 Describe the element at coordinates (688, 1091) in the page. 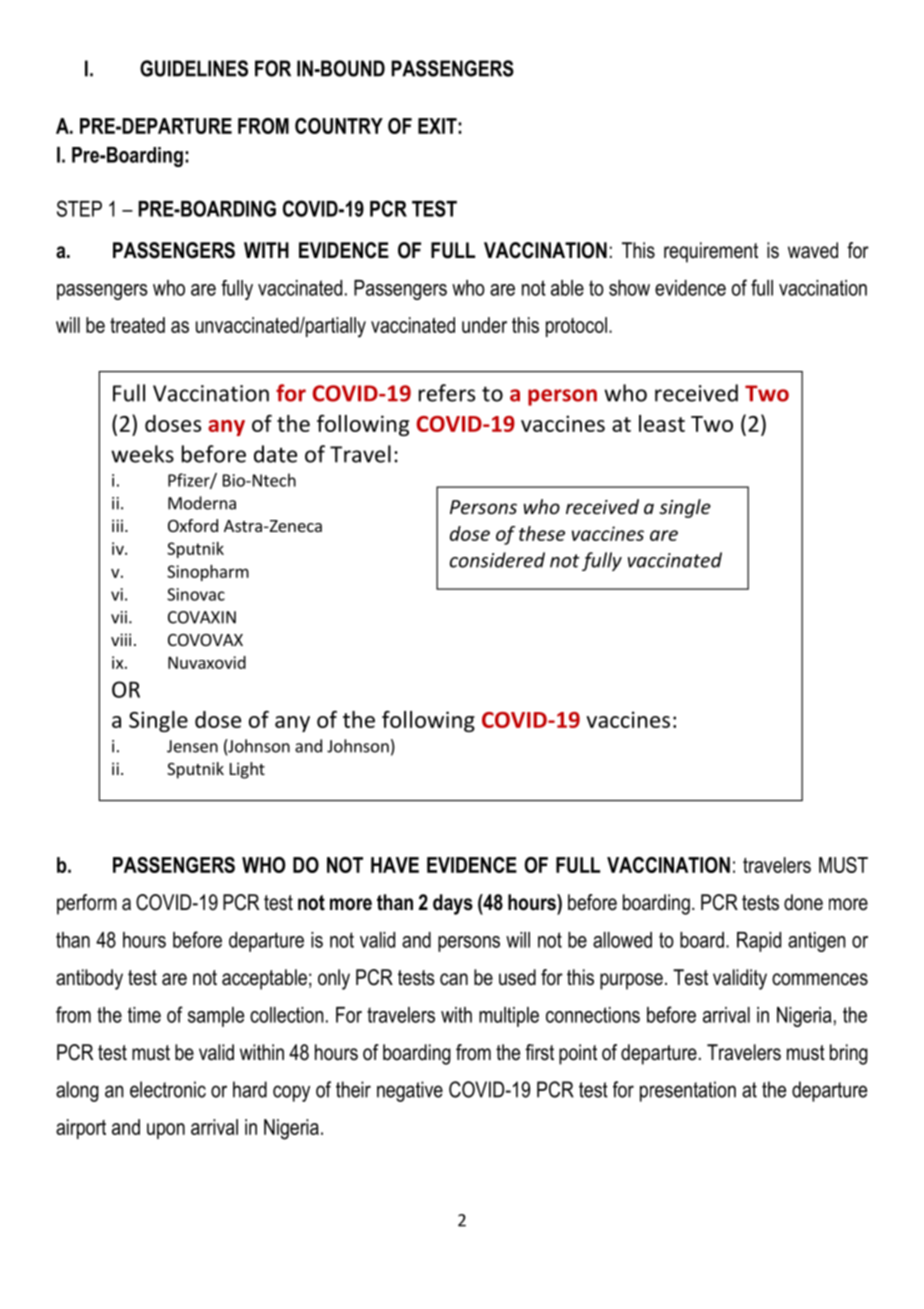

I see `presentation` at that location.
